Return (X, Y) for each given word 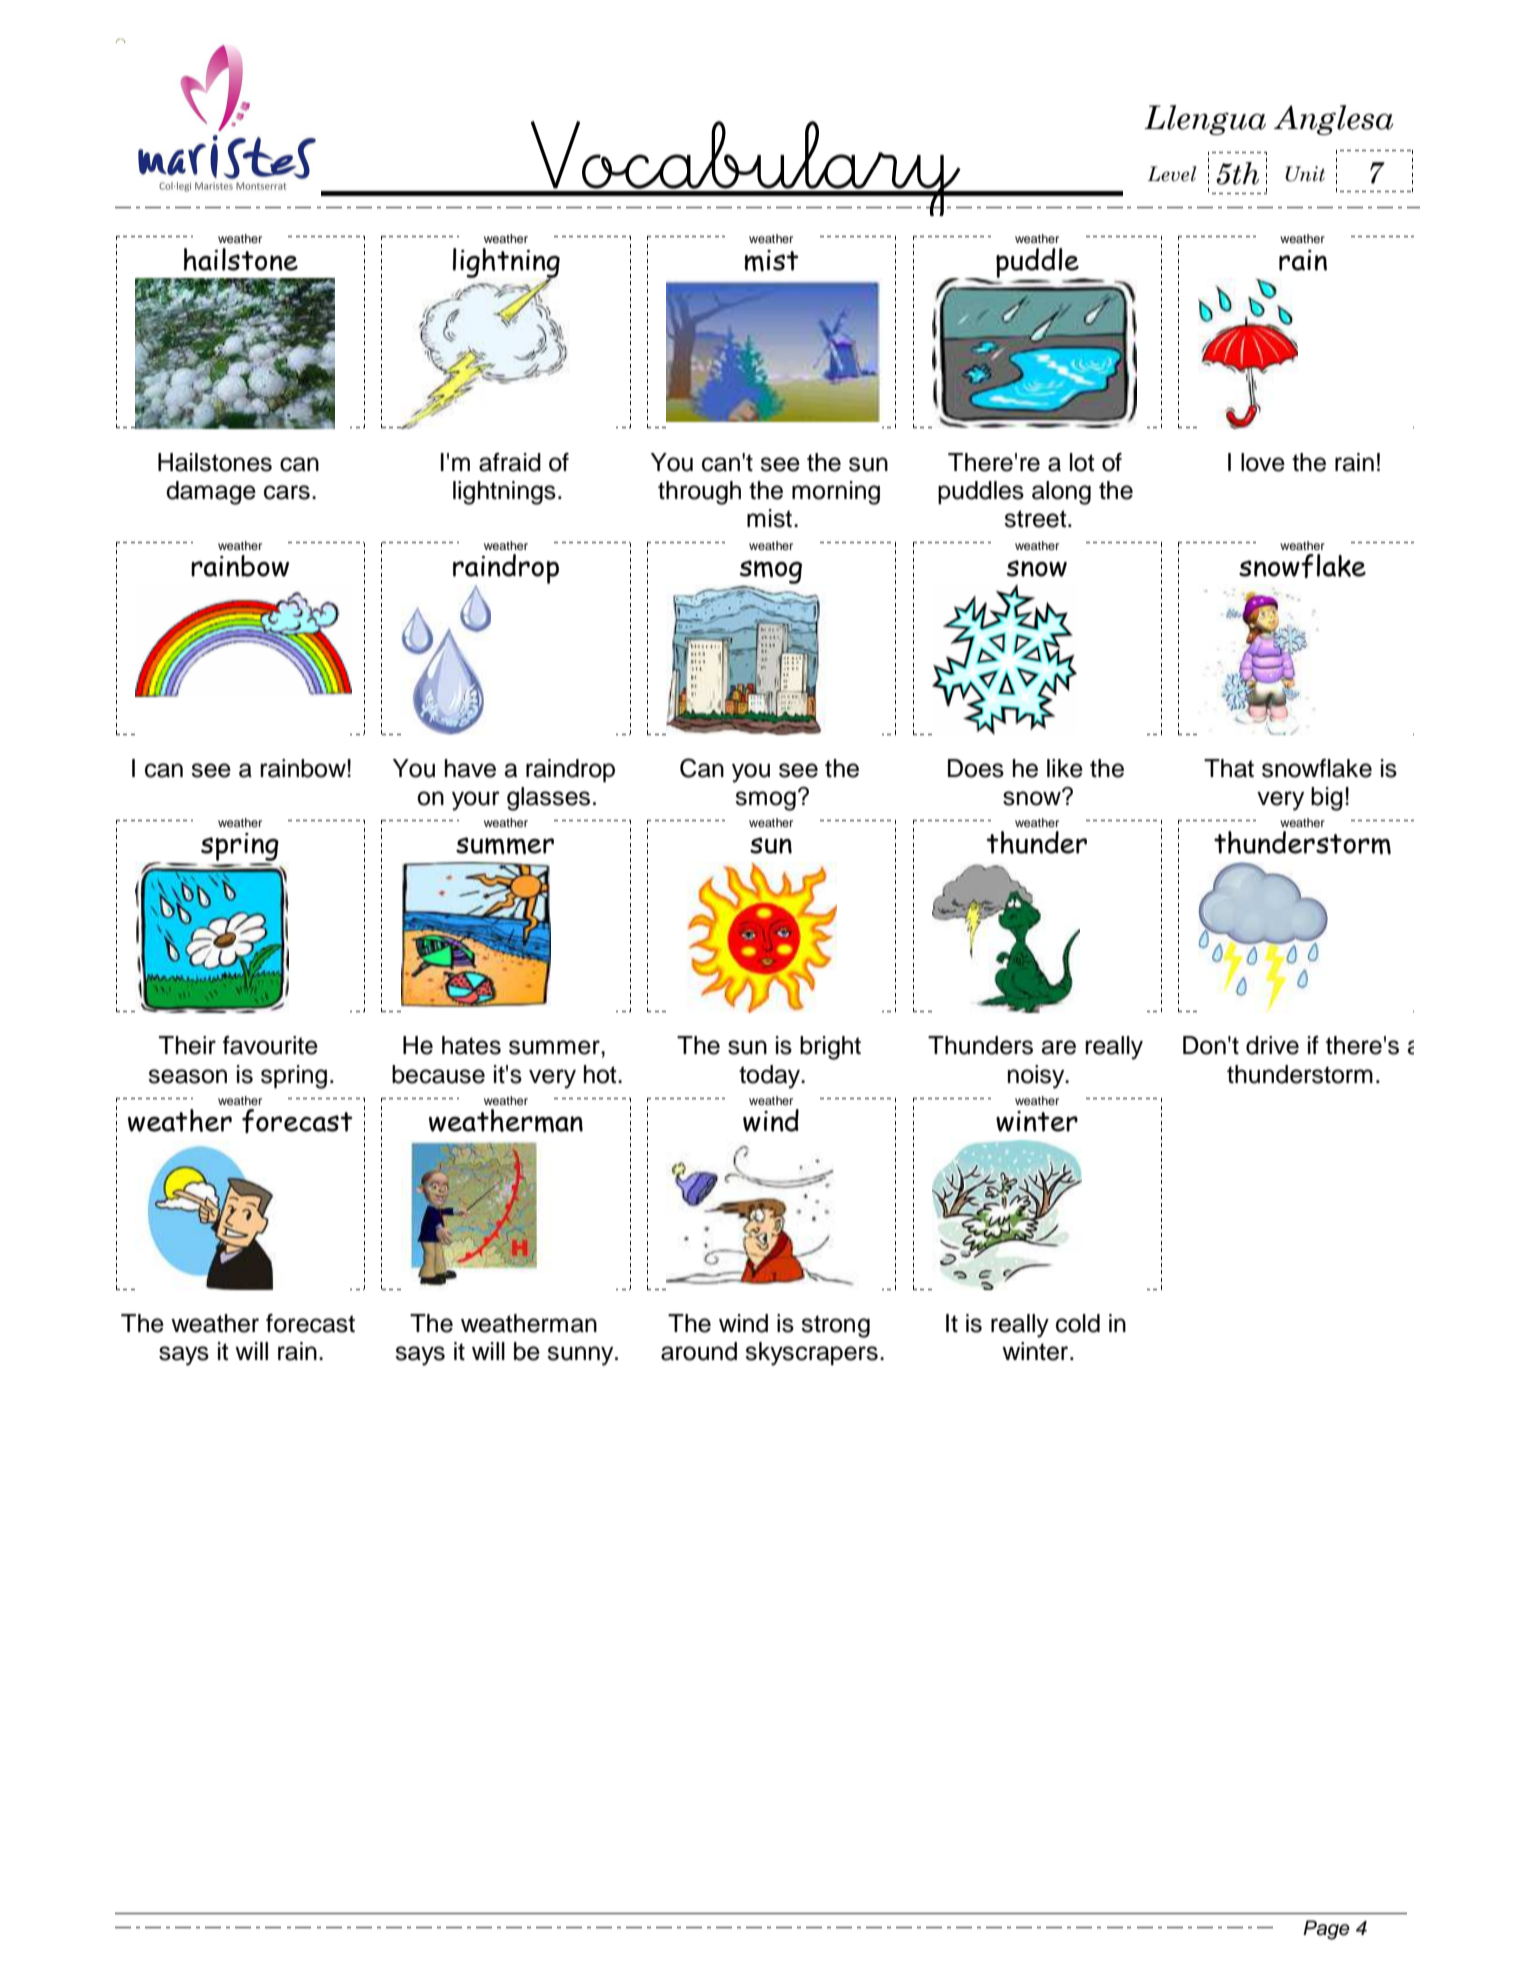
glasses (548, 799)
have (470, 768)
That (1229, 768)
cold (1078, 1323)
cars (287, 492)
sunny (581, 1356)
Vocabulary (745, 168)
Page (1326, 1930)
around (699, 1351)
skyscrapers (811, 1354)
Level (1172, 174)
